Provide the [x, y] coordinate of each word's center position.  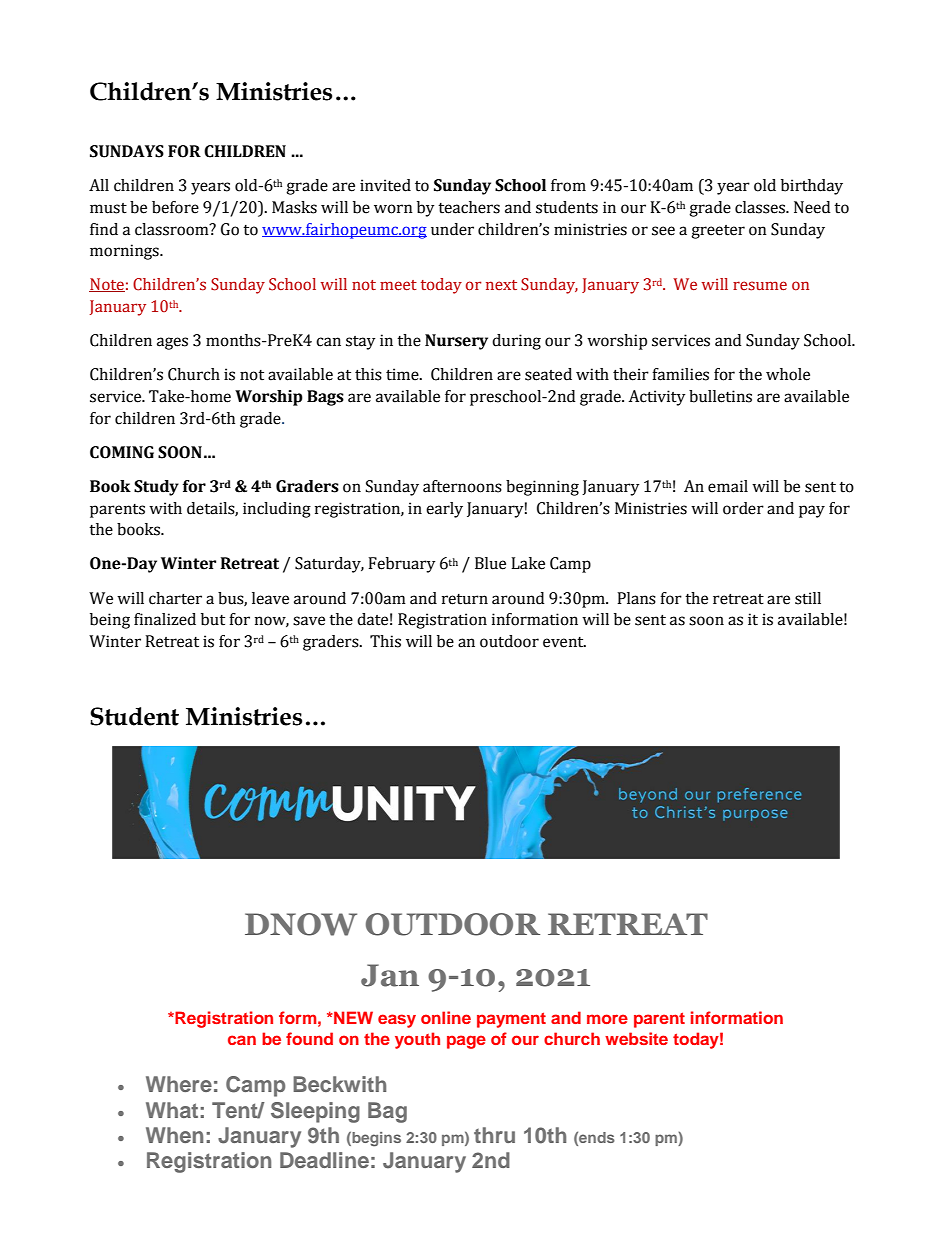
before [175, 207]
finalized [165, 619]
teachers [469, 207]
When [174, 1135]
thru [494, 1135]
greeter [718, 232]
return [465, 599]
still [808, 598]
